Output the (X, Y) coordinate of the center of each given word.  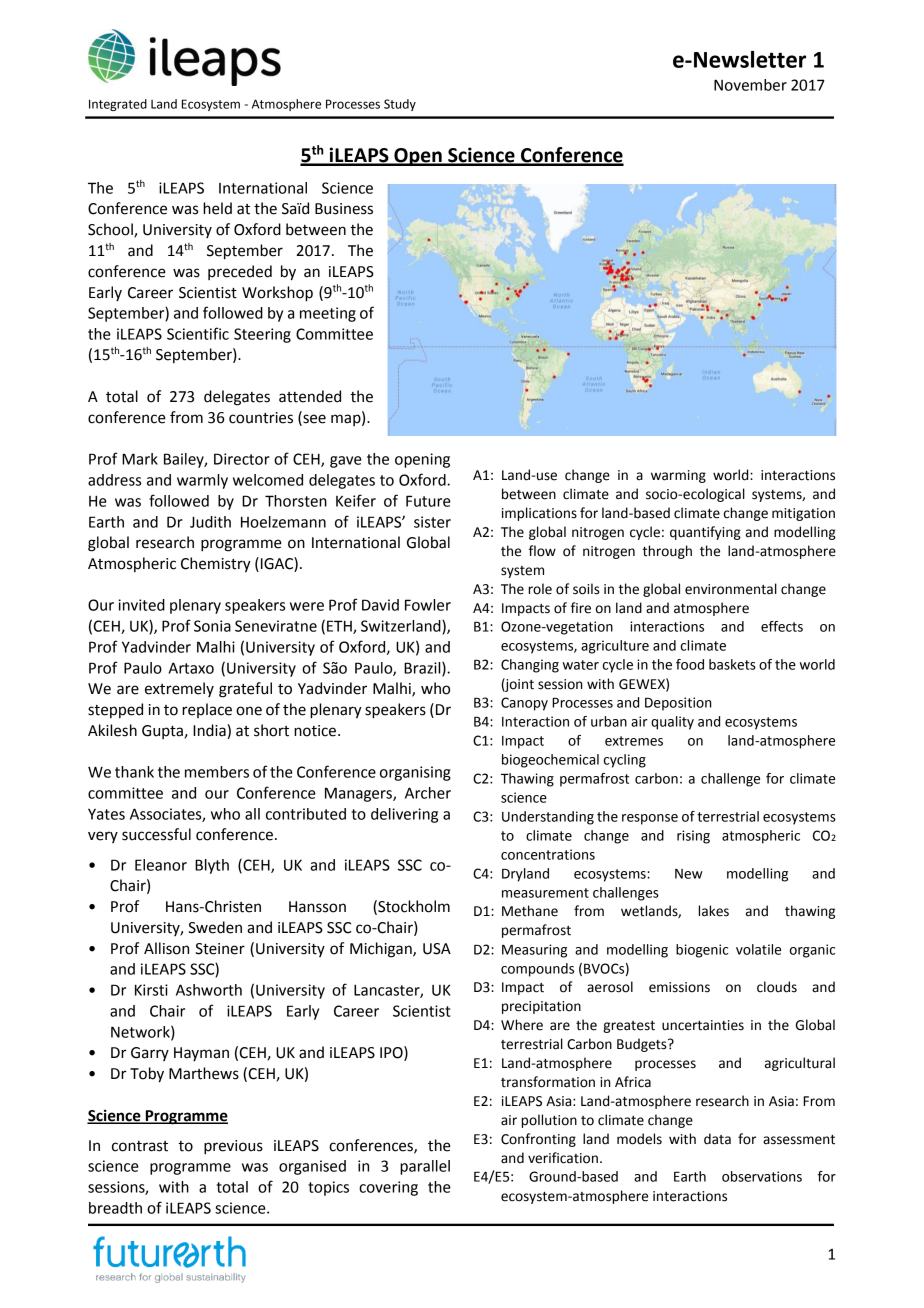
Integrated (118, 105)
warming (678, 476)
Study (400, 105)
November (750, 85)
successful (156, 834)
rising (693, 837)
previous (233, 1147)
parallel (425, 1167)
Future (428, 501)
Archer (428, 793)
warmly (202, 481)
